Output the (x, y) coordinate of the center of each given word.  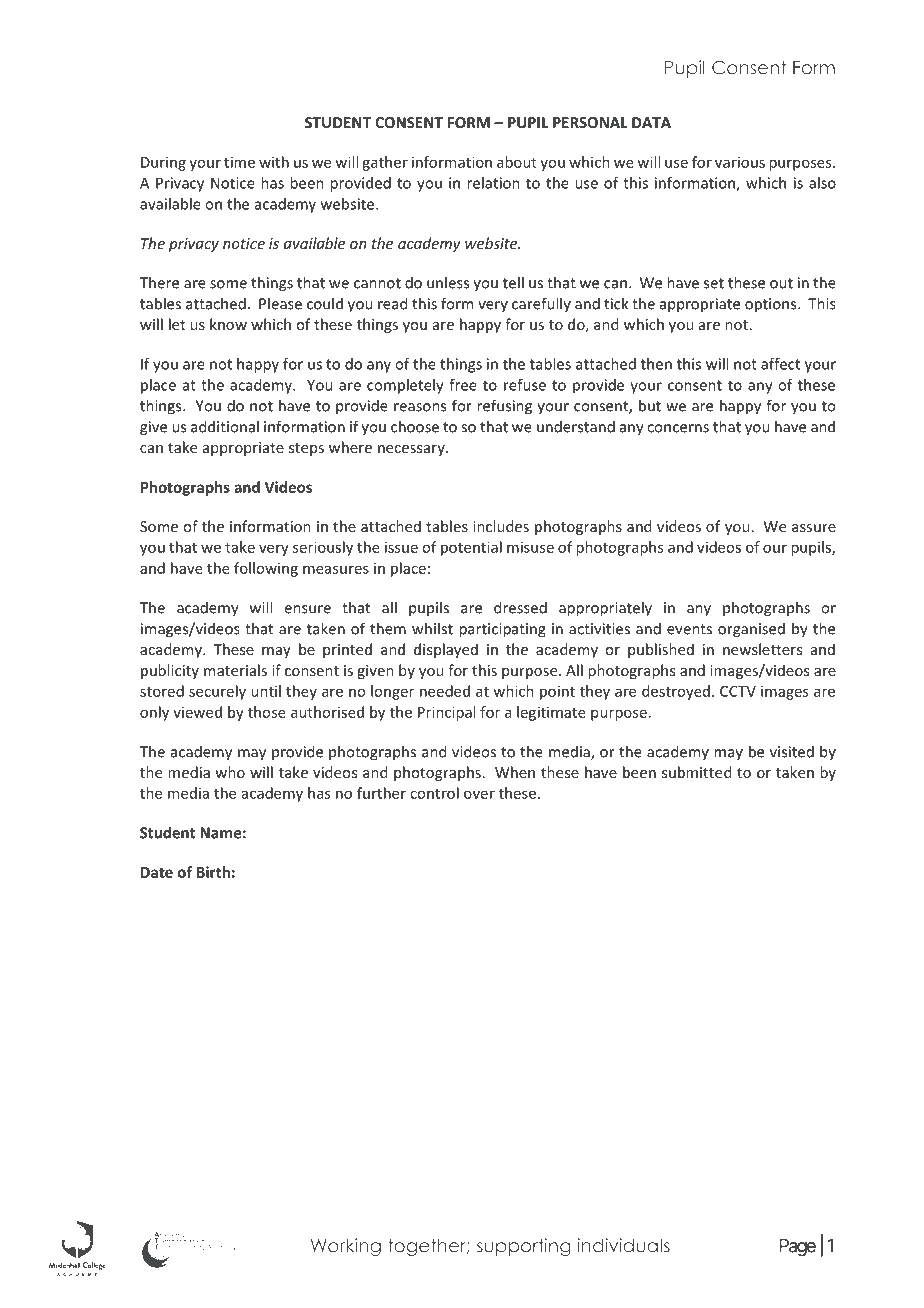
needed (445, 691)
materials (235, 670)
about (517, 162)
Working (346, 1247)
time (239, 162)
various (740, 162)
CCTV (738, 691)
